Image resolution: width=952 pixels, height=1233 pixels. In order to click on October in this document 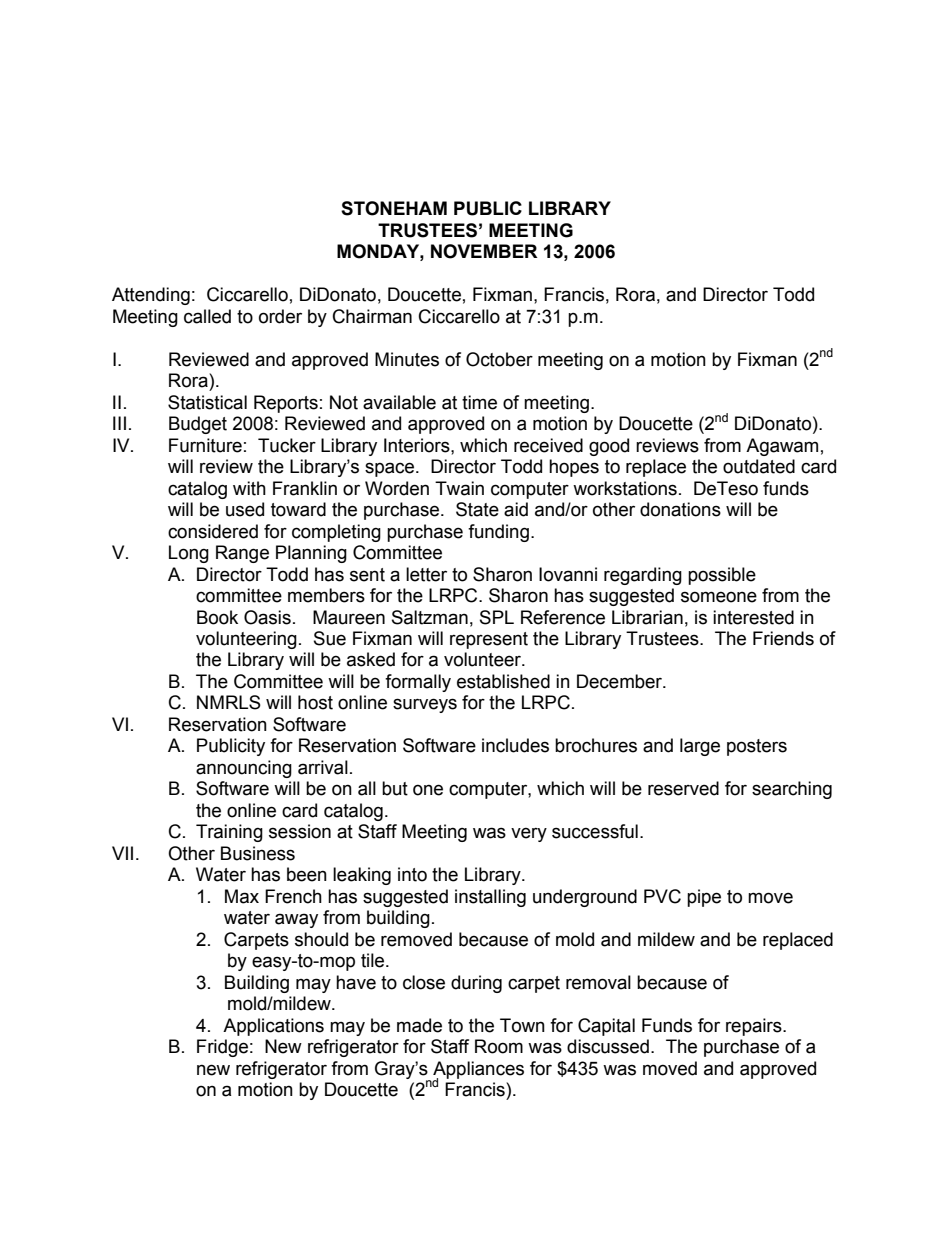, I will do `click(499, 359)`.
